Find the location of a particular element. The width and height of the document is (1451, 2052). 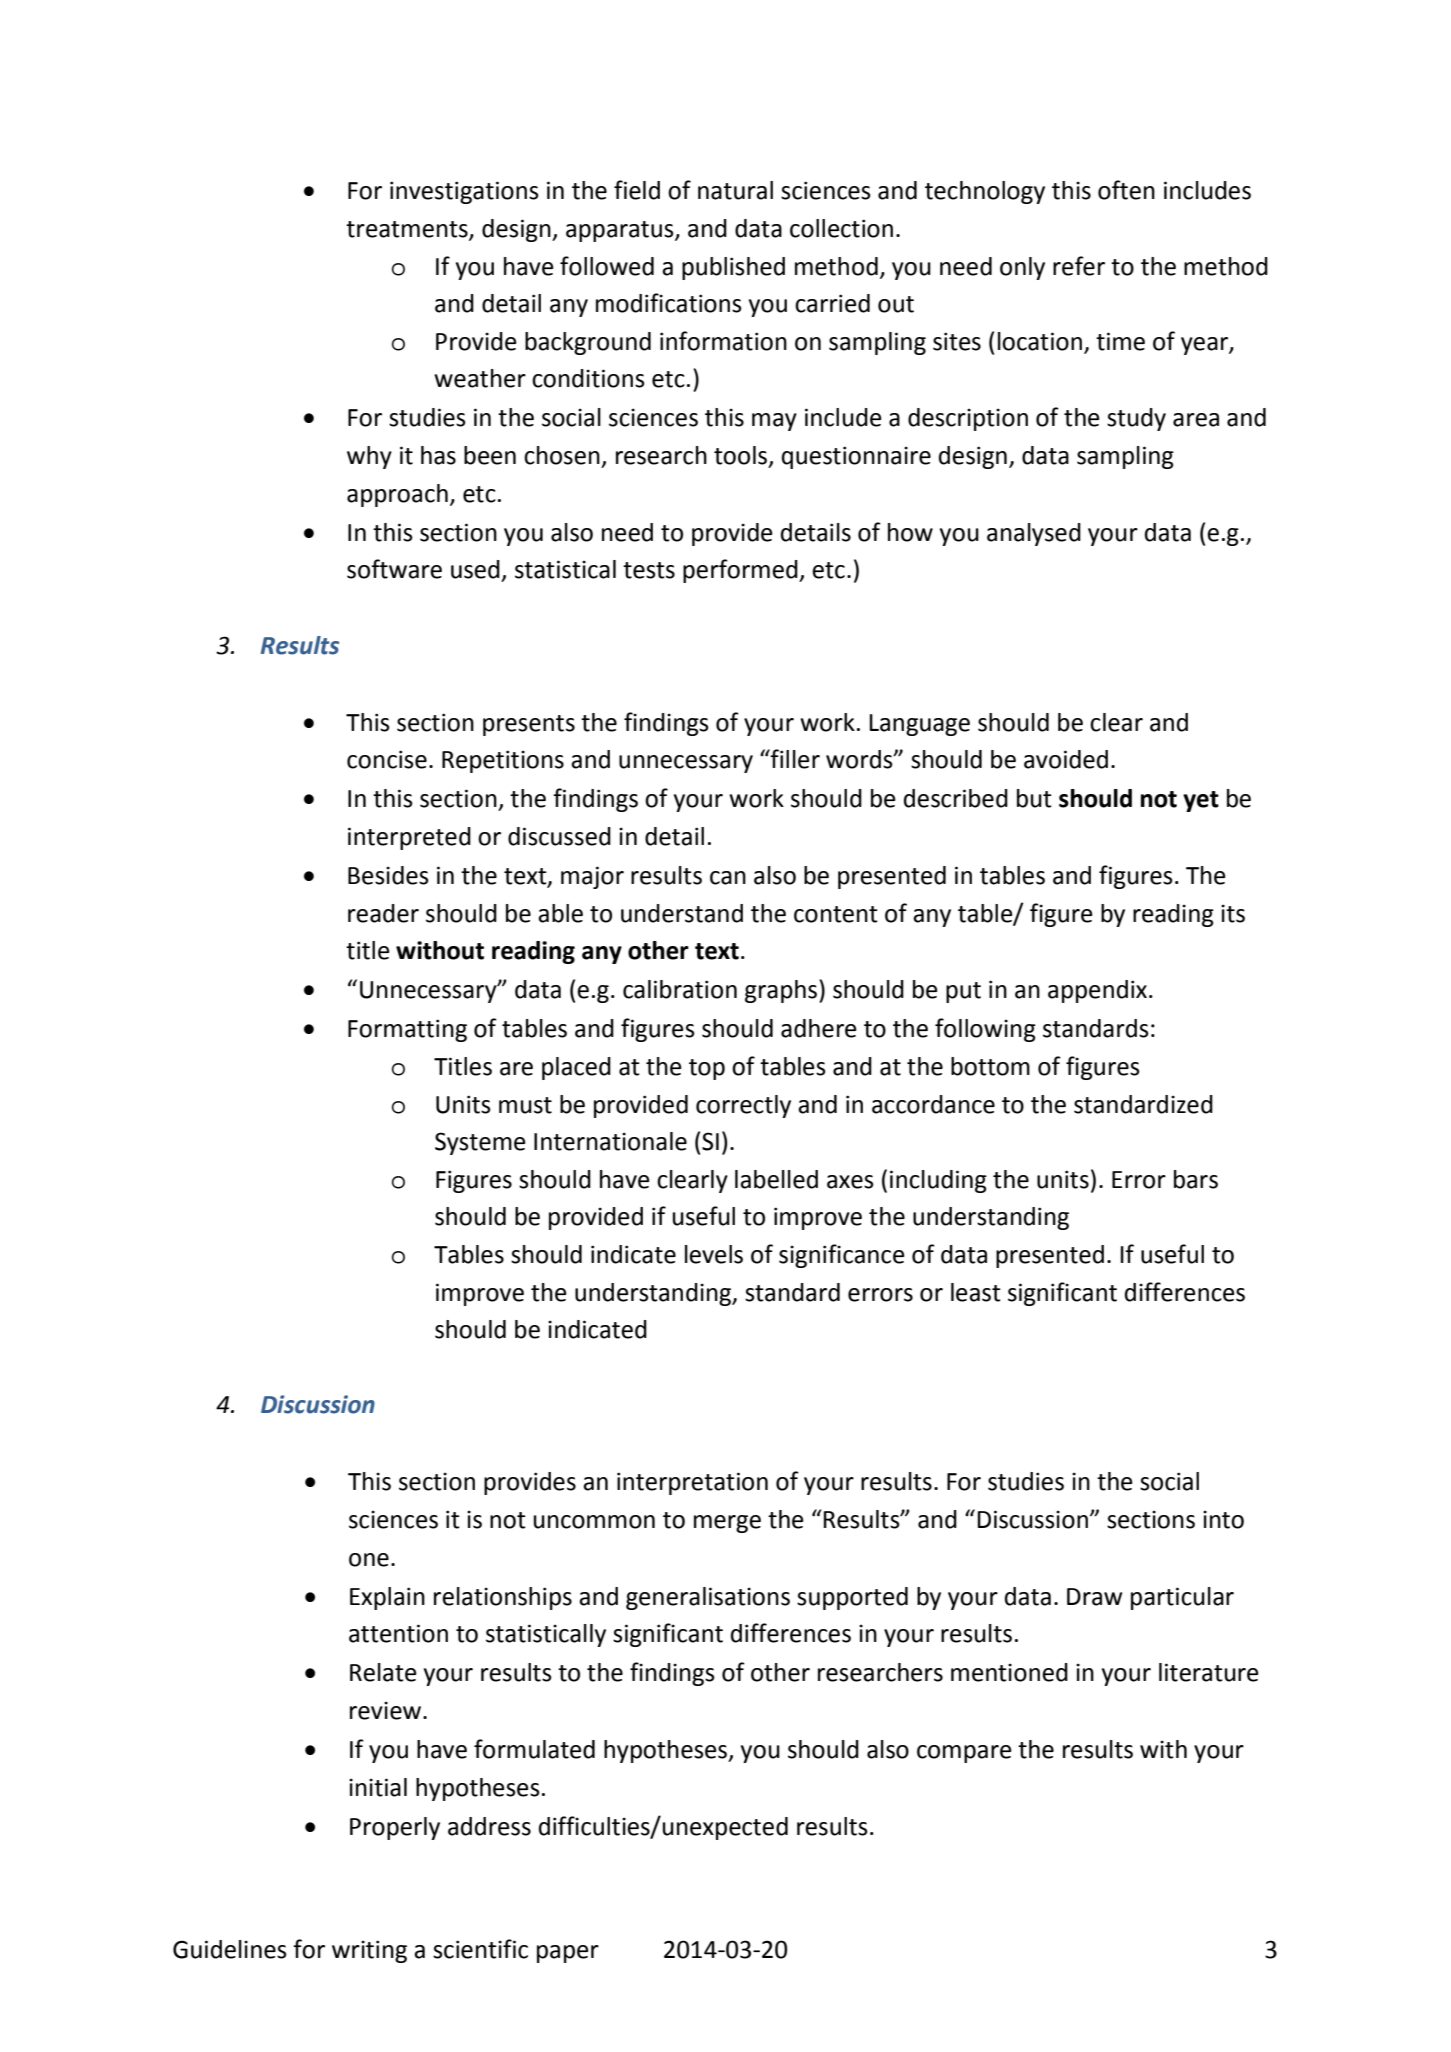

published is located at coordinates (733, 268).
